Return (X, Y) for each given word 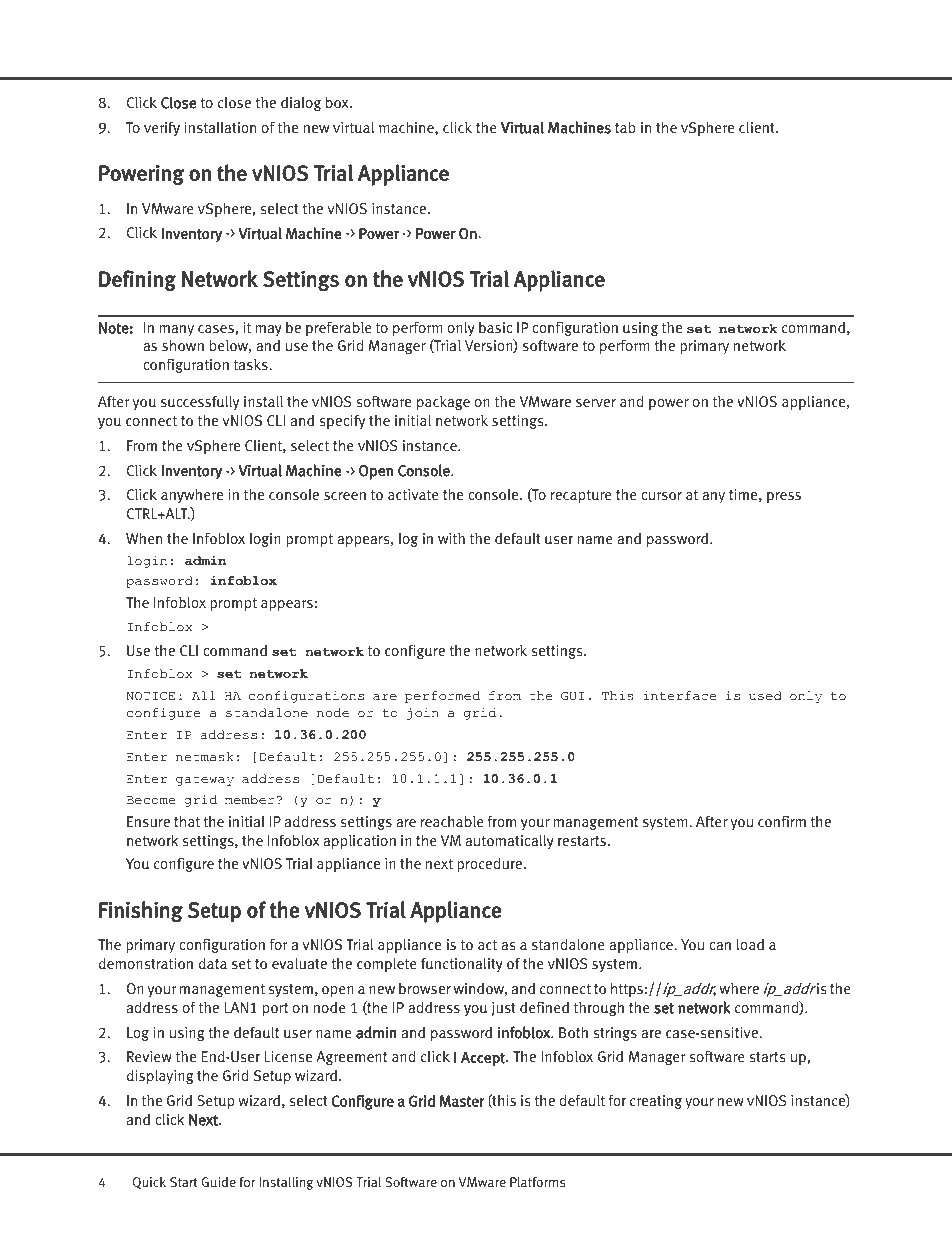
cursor (661, 496)
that (187, 821)
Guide (219, 1182)
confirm (782, 821)
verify (162, 129)
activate (413, 495)
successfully (200, 403)
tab (625, 127)
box (338, 102)
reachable (452, 821)
